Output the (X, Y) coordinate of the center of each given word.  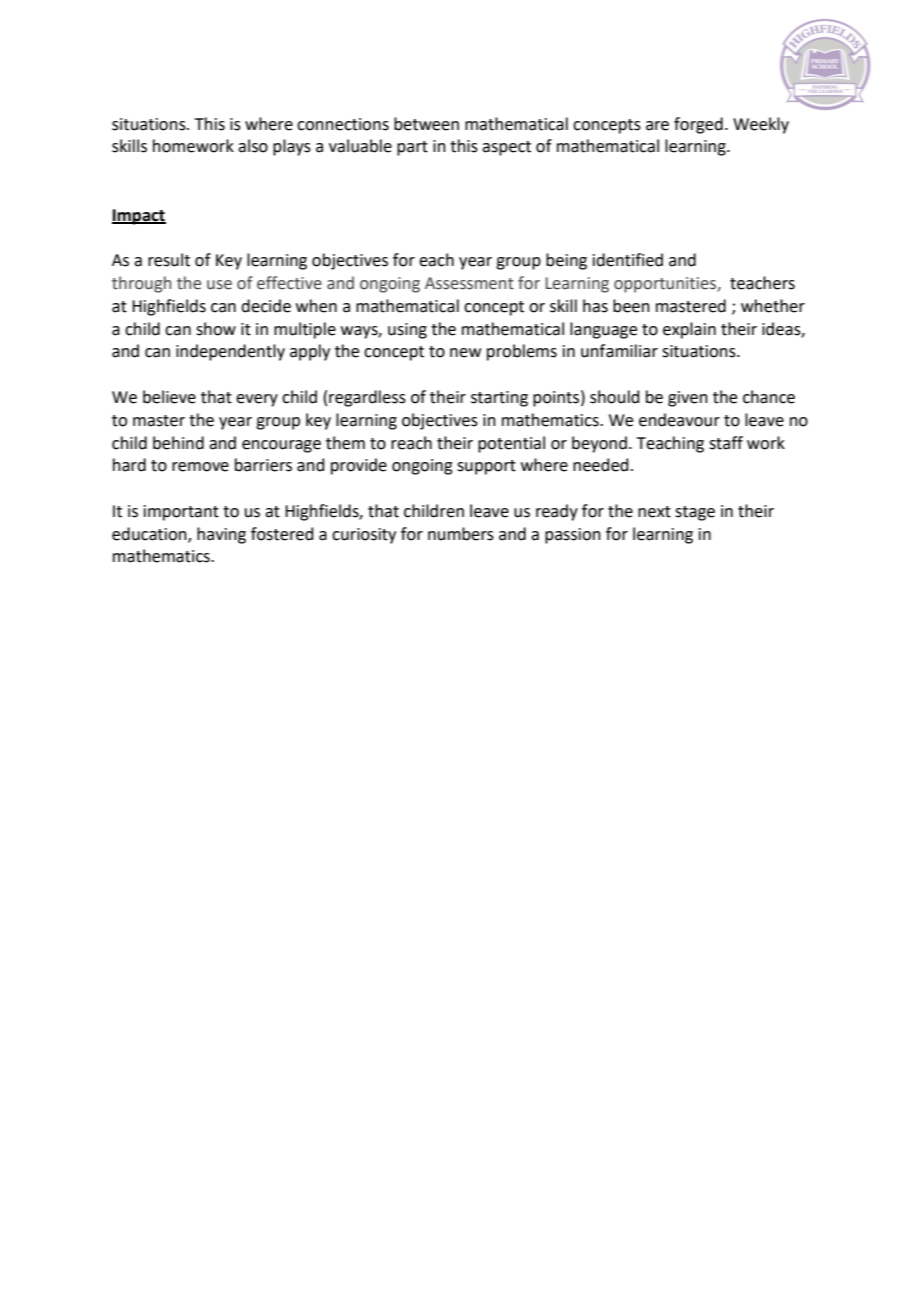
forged (698, 125)
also (253, 146)
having (221, 535)
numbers (461, 534)
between (426, 124)
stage (695, 513)
